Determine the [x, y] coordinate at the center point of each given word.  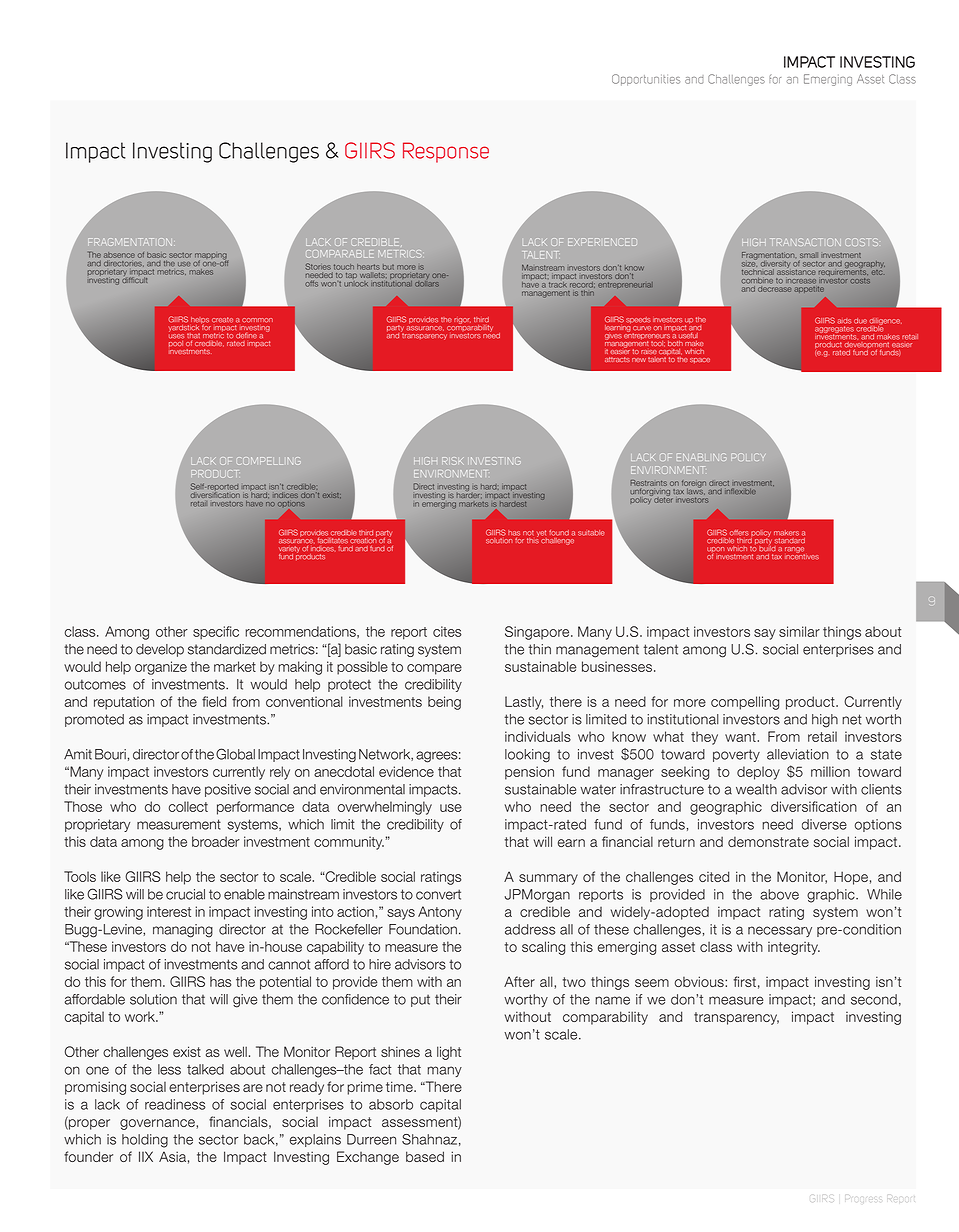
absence [119, 255]
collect [188, 806]
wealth [756, 789]
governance [158, 1124]
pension [529, 773]
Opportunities [646, 80]
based [425, 1156]
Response [446, 152]
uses [176, 336]
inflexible [741, 491]
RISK [452, 460]
